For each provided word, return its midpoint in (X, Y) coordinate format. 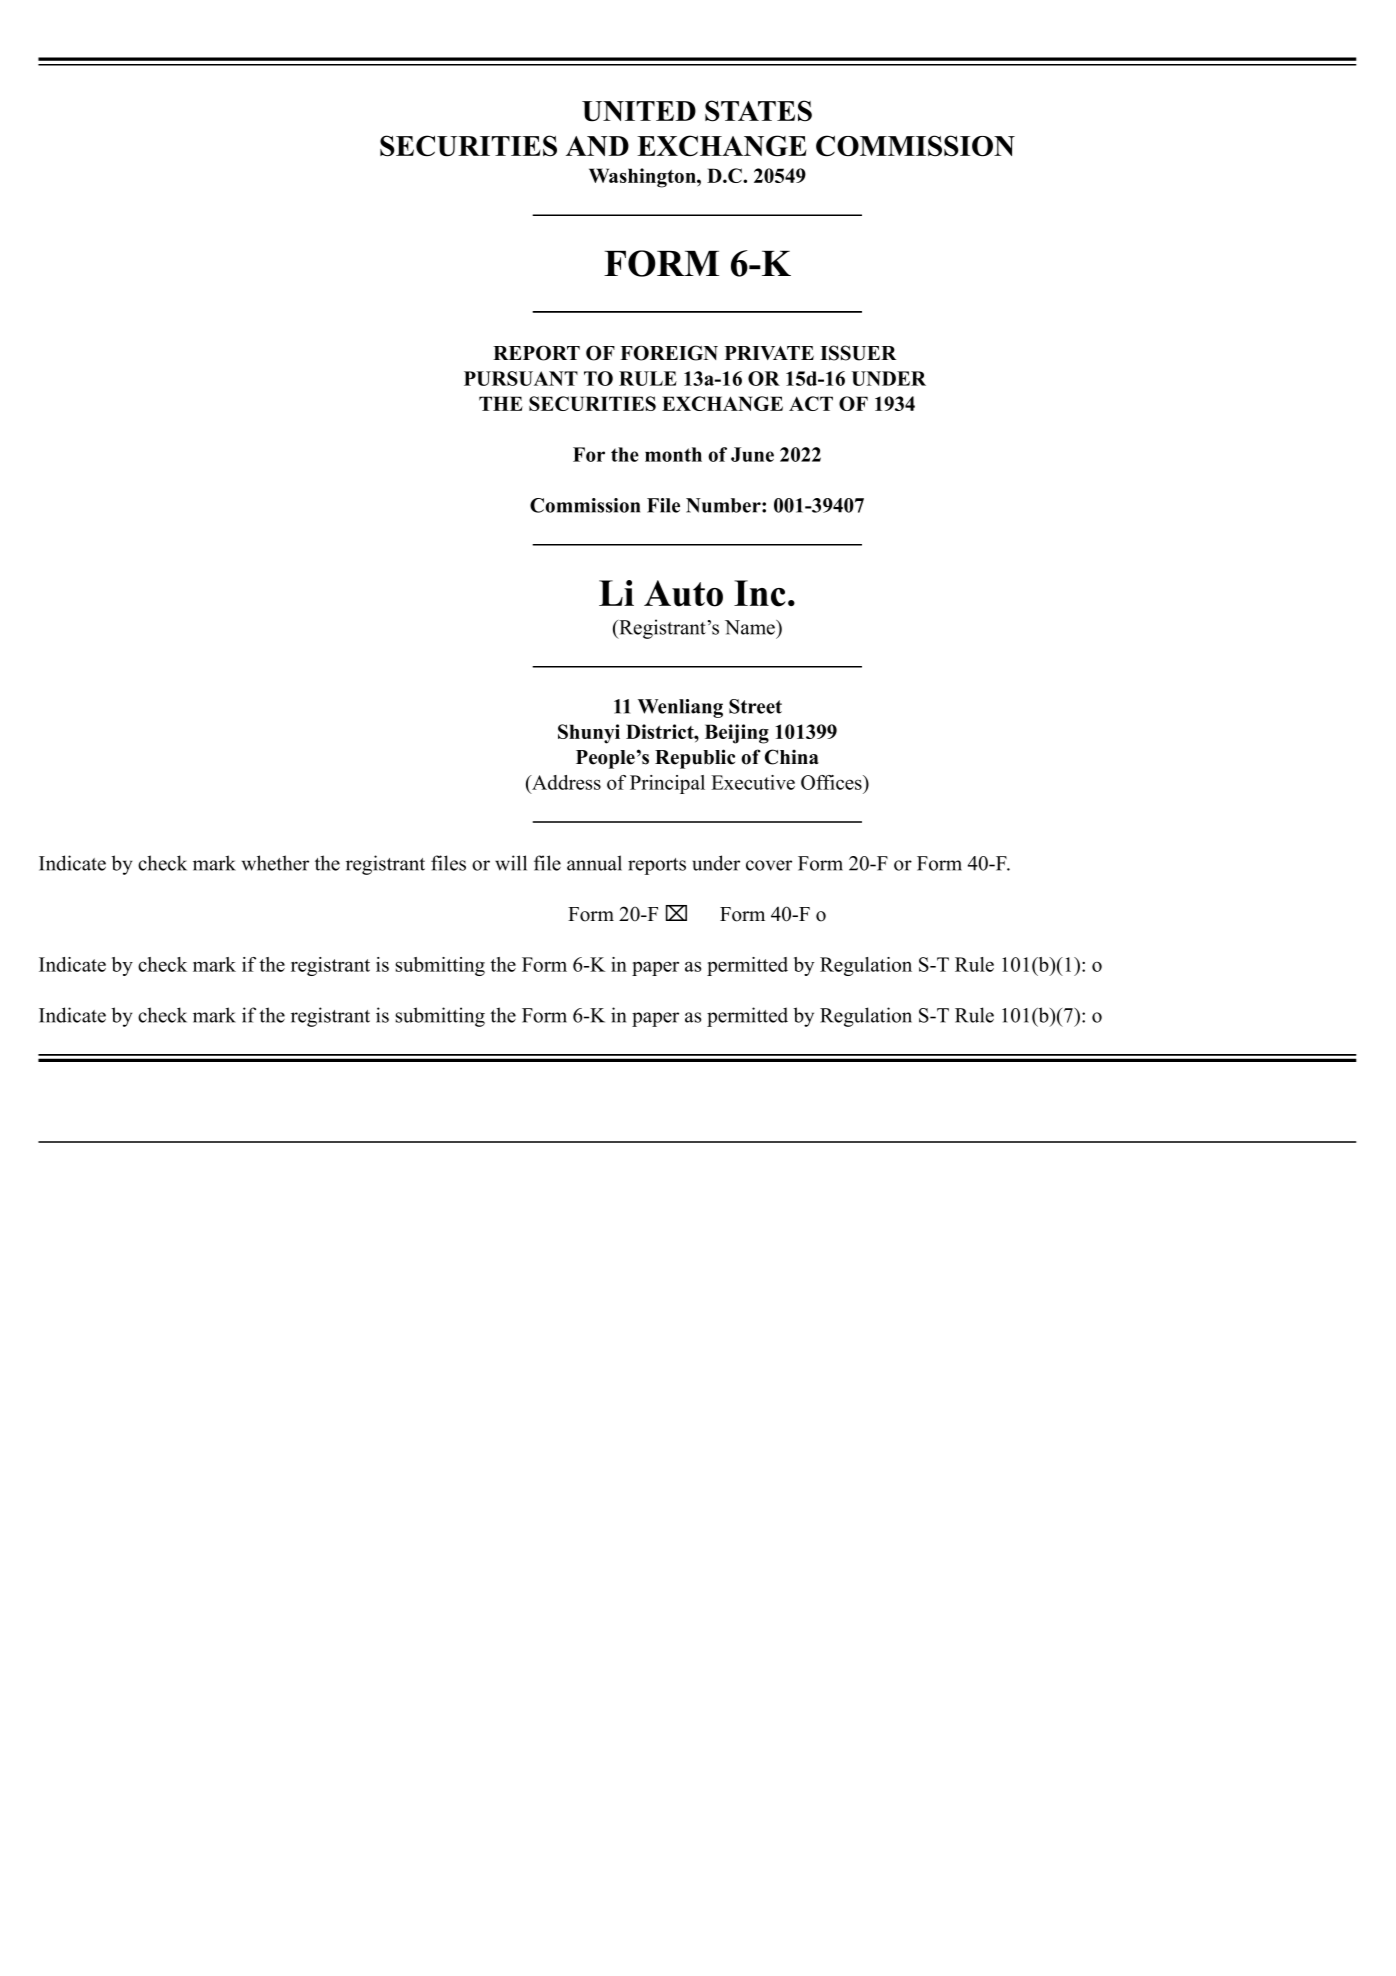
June (752, 454)
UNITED (639, 111)
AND (597, 146)
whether (275, 863)
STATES (758, 111)
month (673, 454)
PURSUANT (521, 378)
